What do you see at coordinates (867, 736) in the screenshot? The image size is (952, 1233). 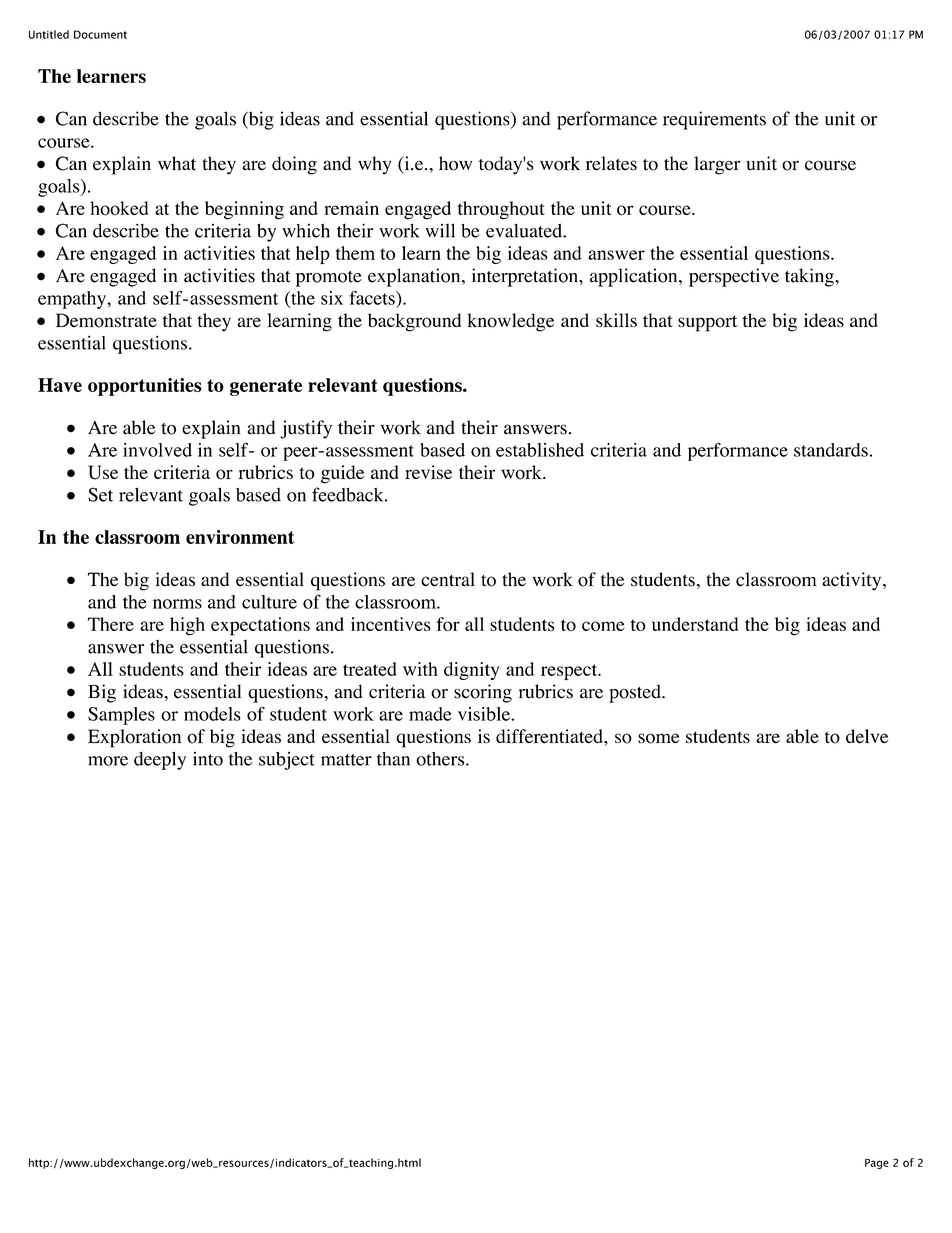 I see `delve` at bounding box center [867, 736].
